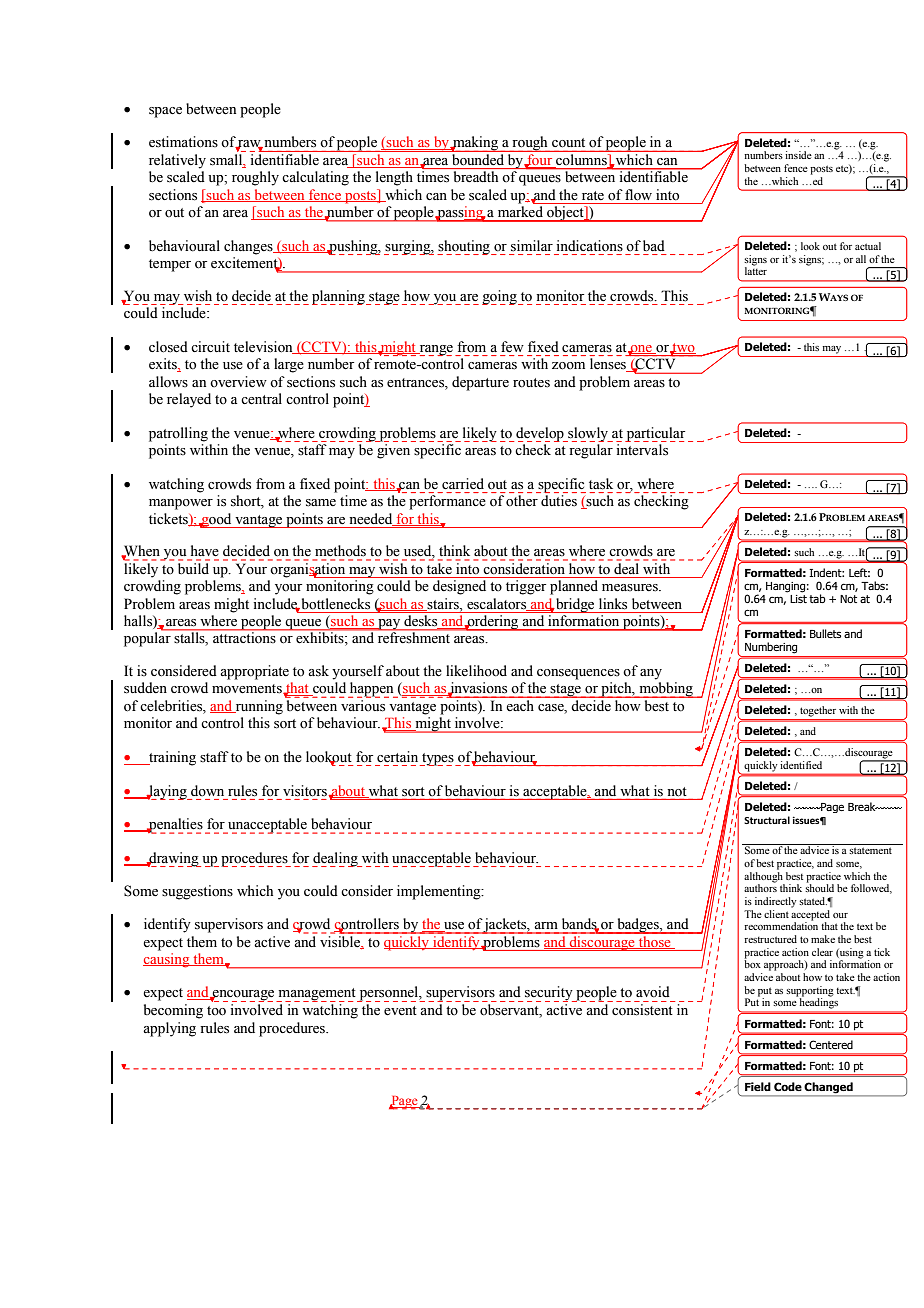  I want to click on few, so click(512, 347).
